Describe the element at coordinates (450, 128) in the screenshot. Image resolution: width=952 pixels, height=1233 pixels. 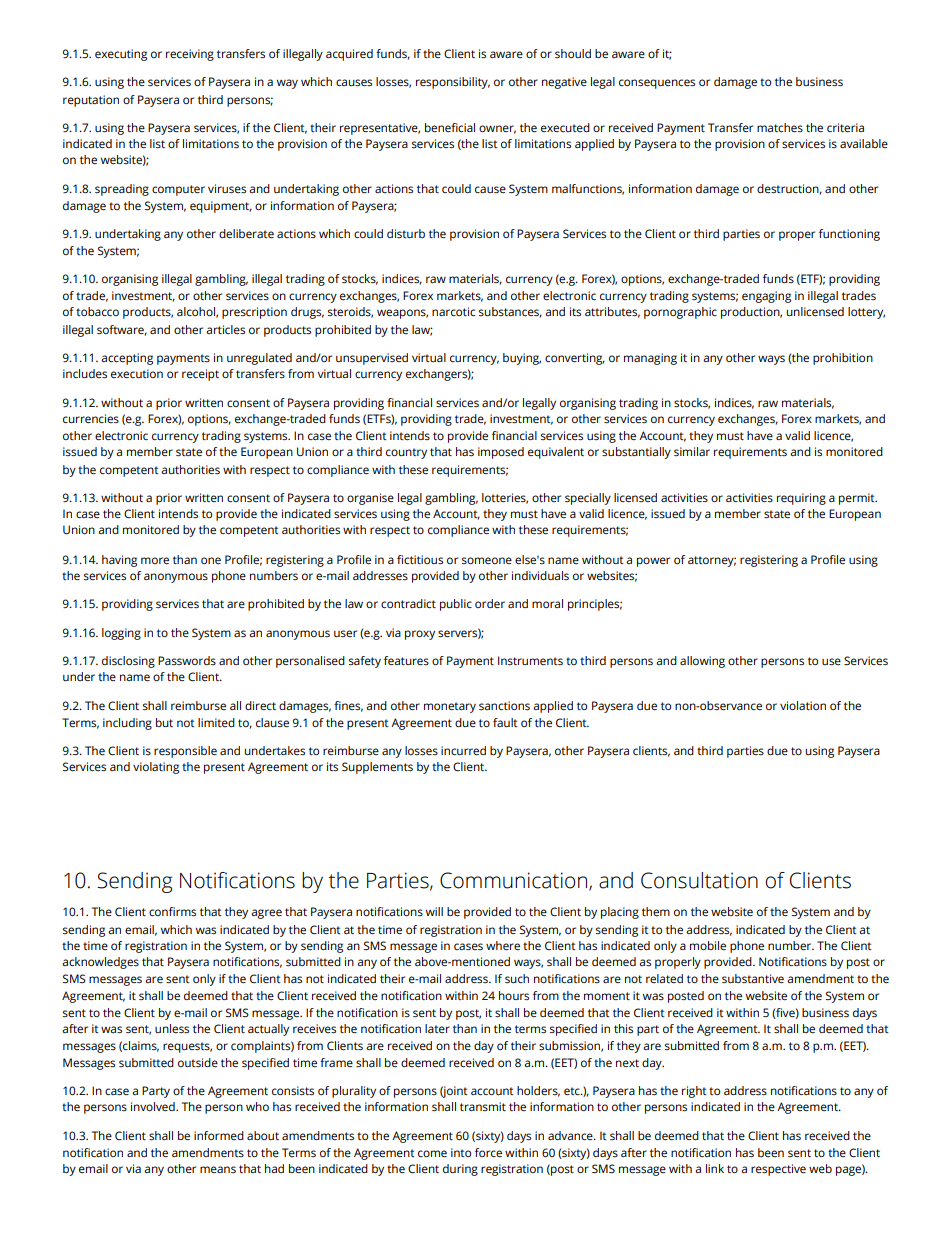
I see `beneficial` at that location.
